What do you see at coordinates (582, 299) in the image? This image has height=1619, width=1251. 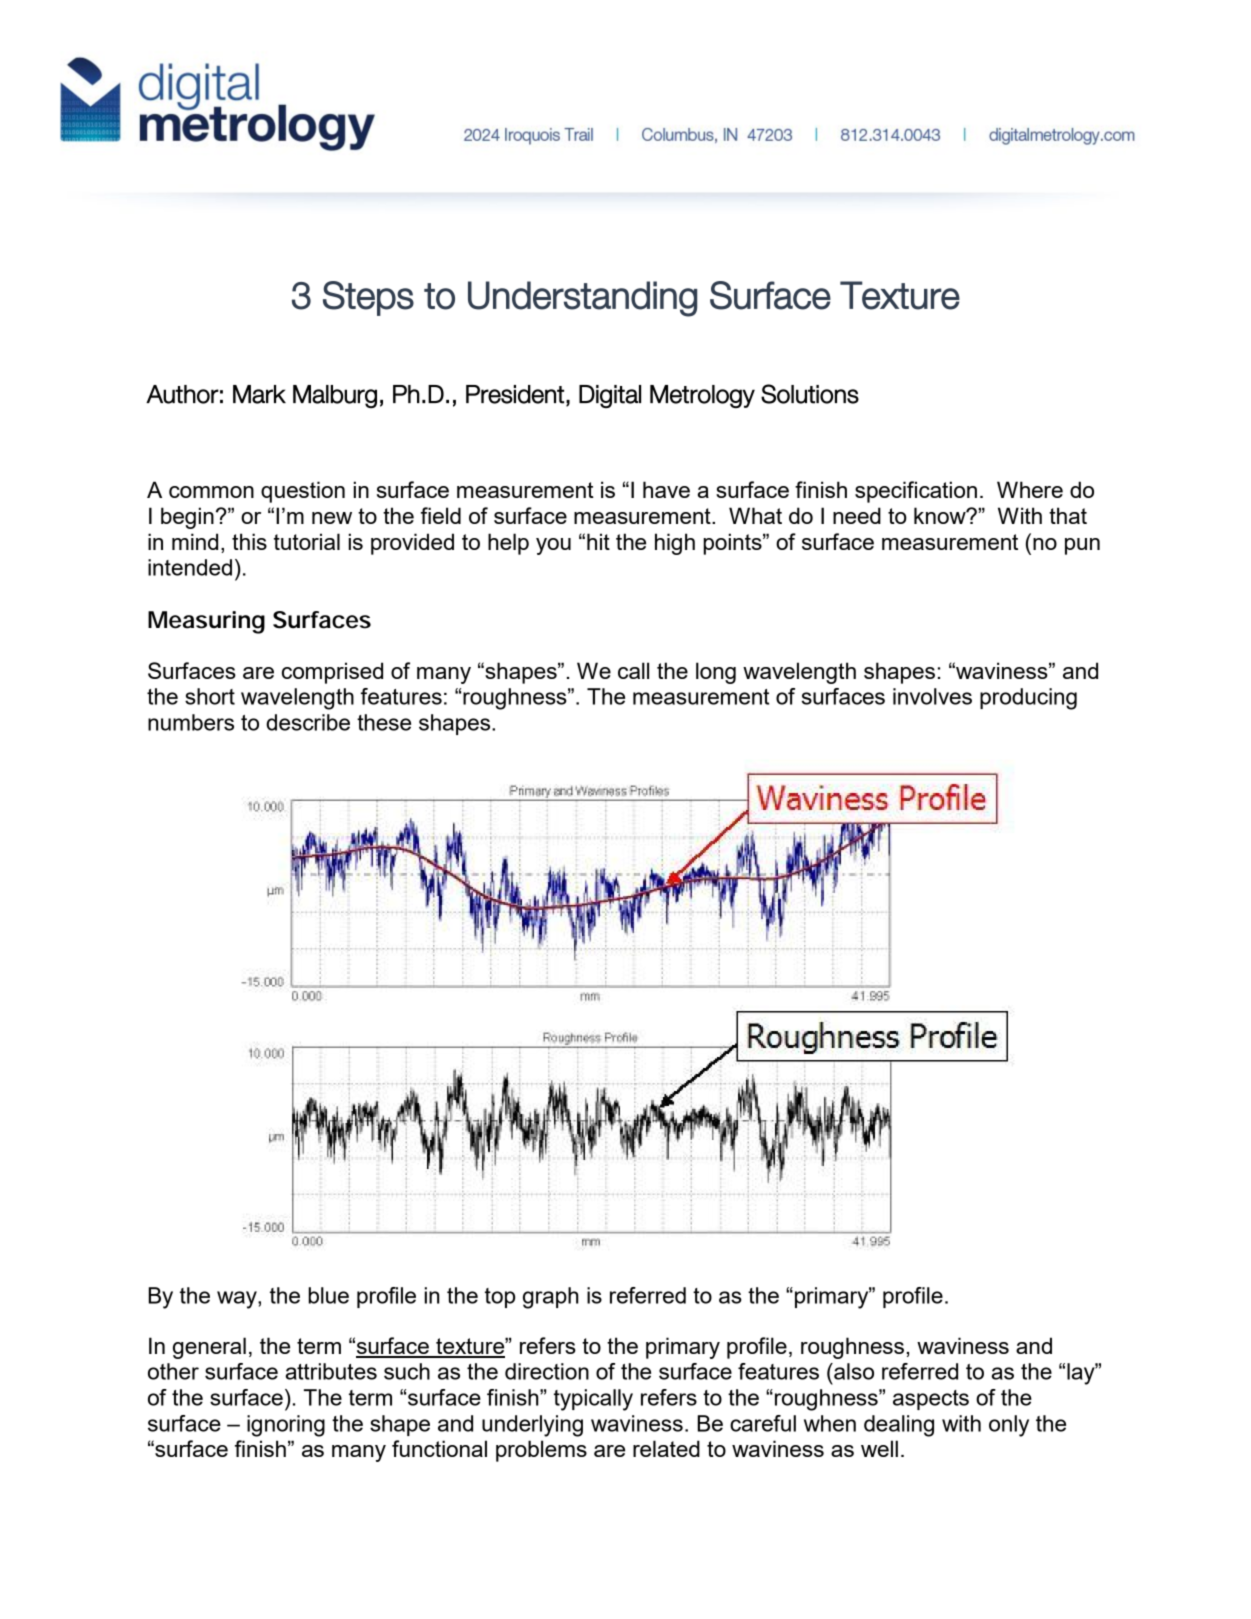 I see `Understanding` at bounding box center [582, 299].
